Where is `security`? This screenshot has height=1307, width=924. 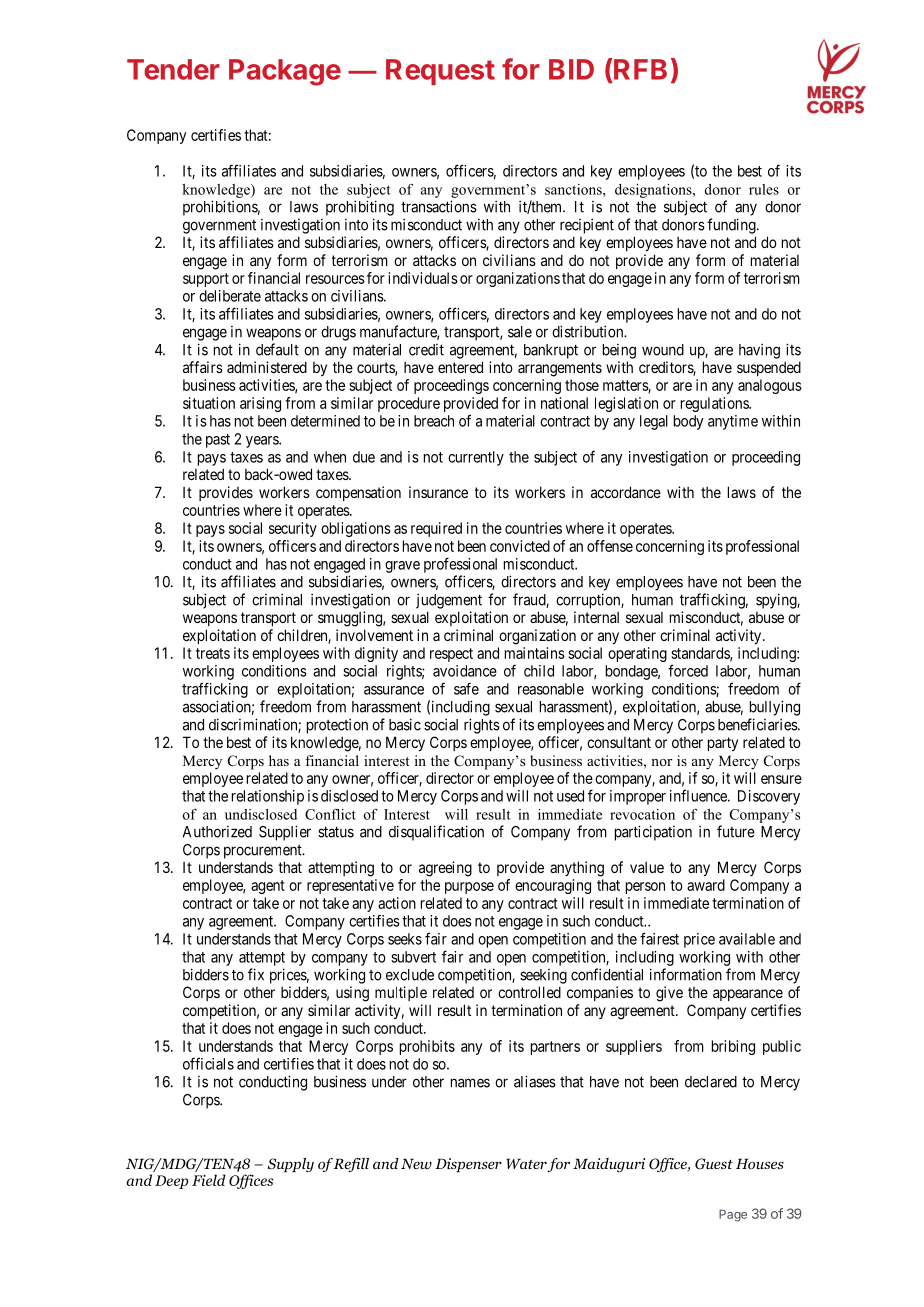
security is located at coordinates (293, 529).
